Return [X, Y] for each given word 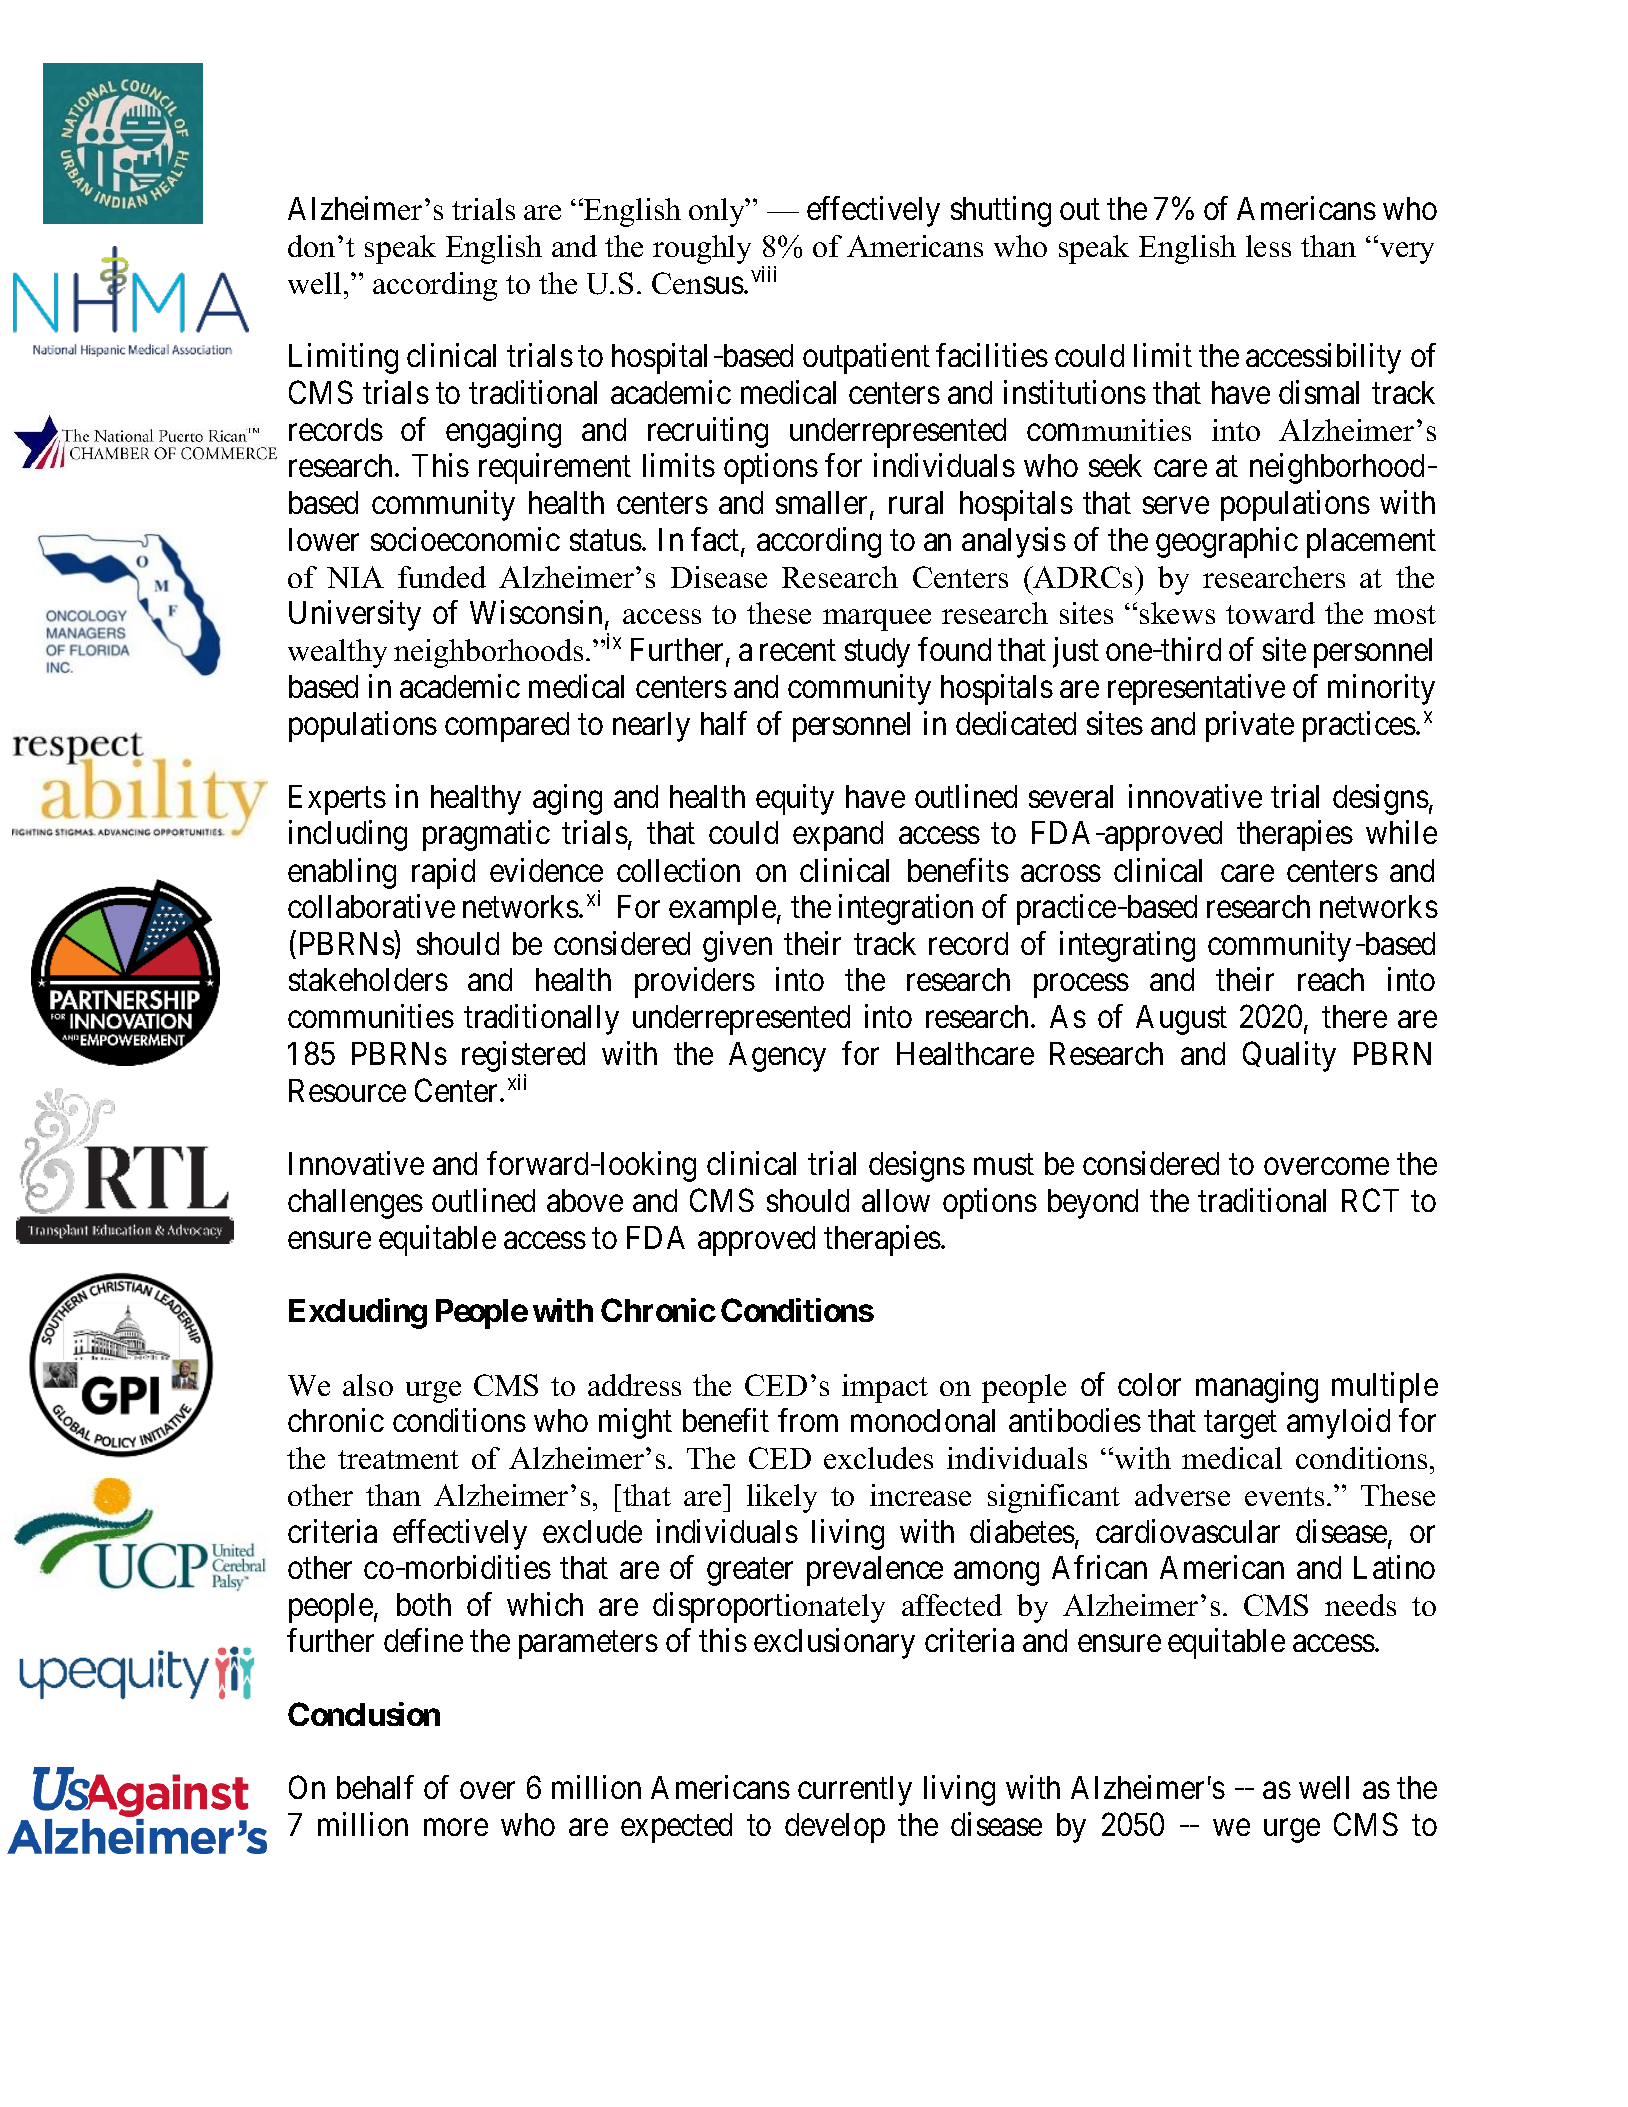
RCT [1370, 1200]
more [456, 1828]
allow [896, 1200]
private [1250, 726]
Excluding [358, 1313]
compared [507, 727]
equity [795, 799]
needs [1360, 1605]
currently [855, 1791]
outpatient [866, 359]
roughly [702, 249]
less [1268, 246]
